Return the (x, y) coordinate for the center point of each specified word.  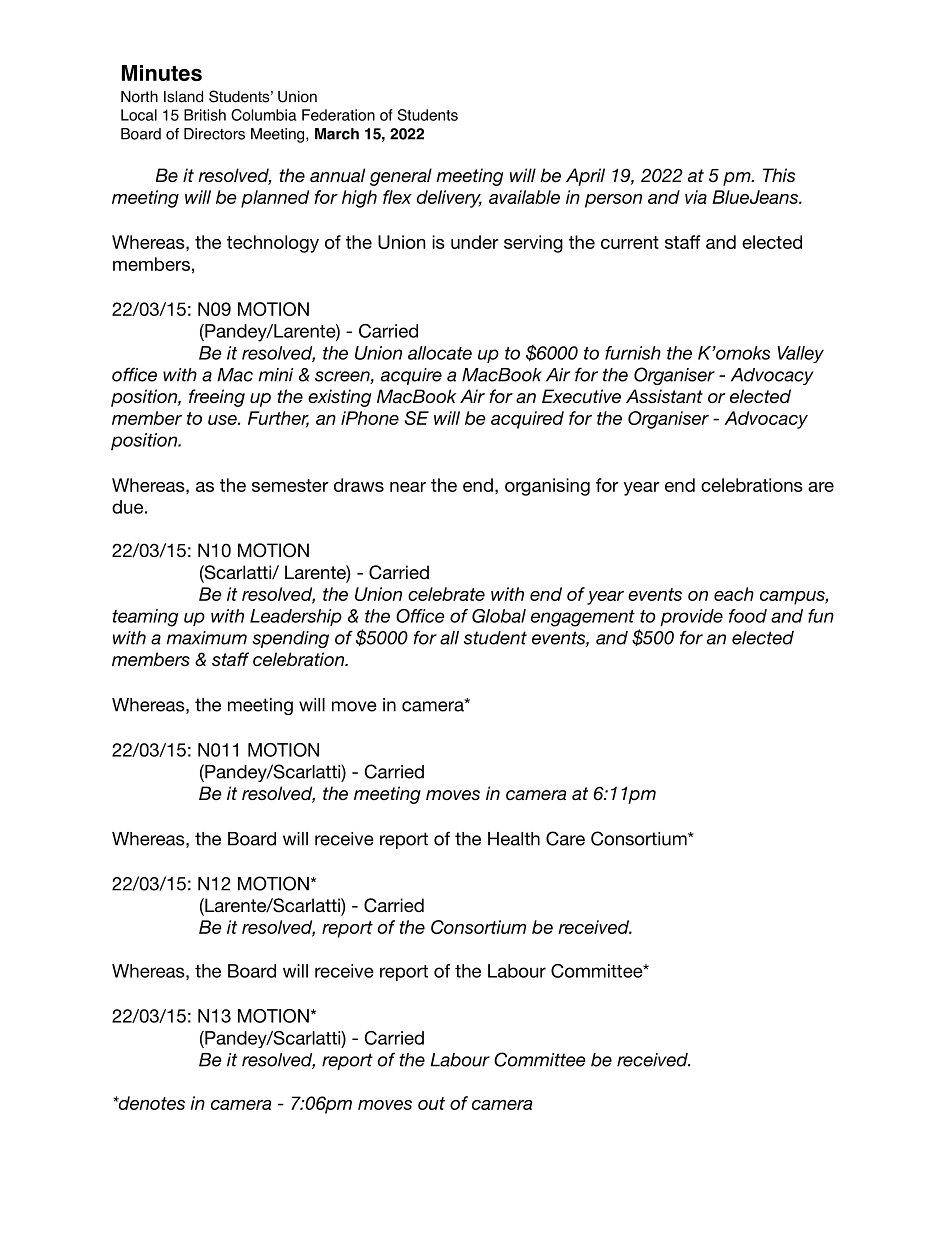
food (748, 616)
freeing (217, 398)
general (401, 177)
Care (565, 838)
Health (514, 839)
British (205, 115)
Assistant (664, 396)
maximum (207, 638)
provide (691, 617)
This (779, 175)
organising (547, 487)
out (431, 1103)
